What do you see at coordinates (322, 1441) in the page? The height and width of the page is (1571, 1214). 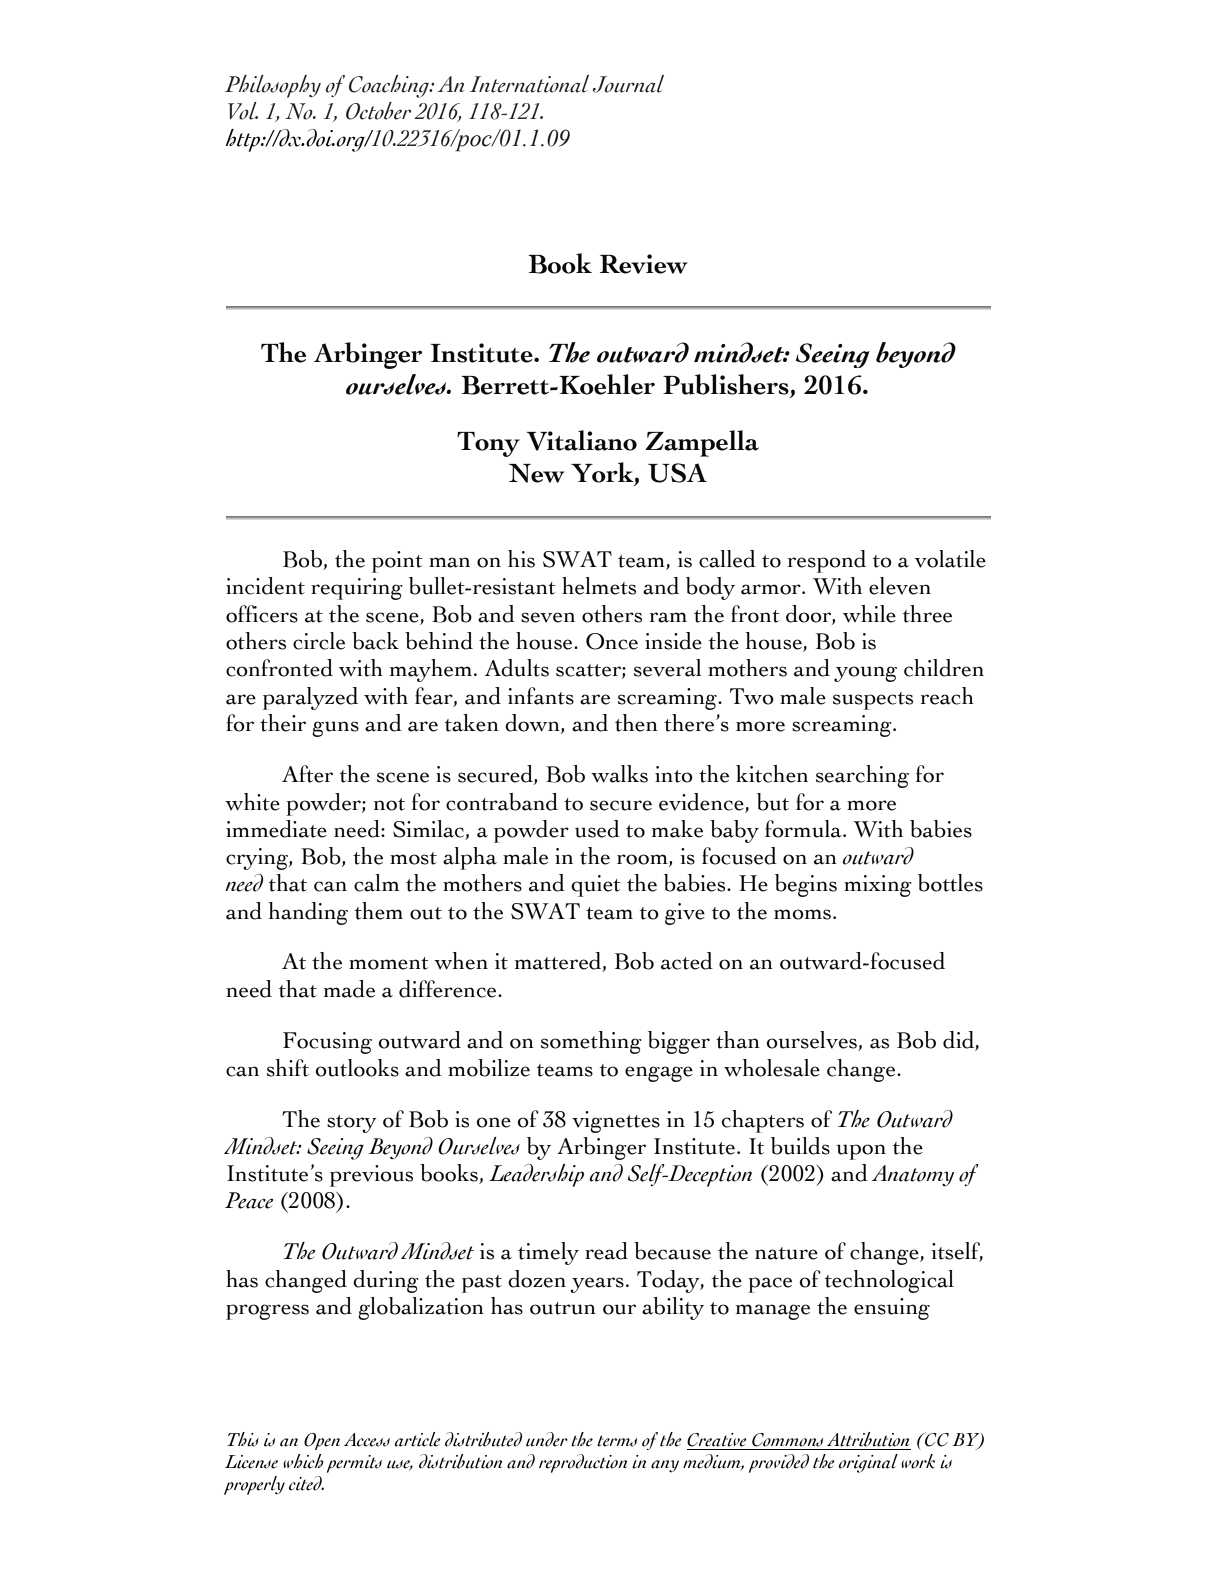 I see `Open` at bounding box center [322, 1441].
